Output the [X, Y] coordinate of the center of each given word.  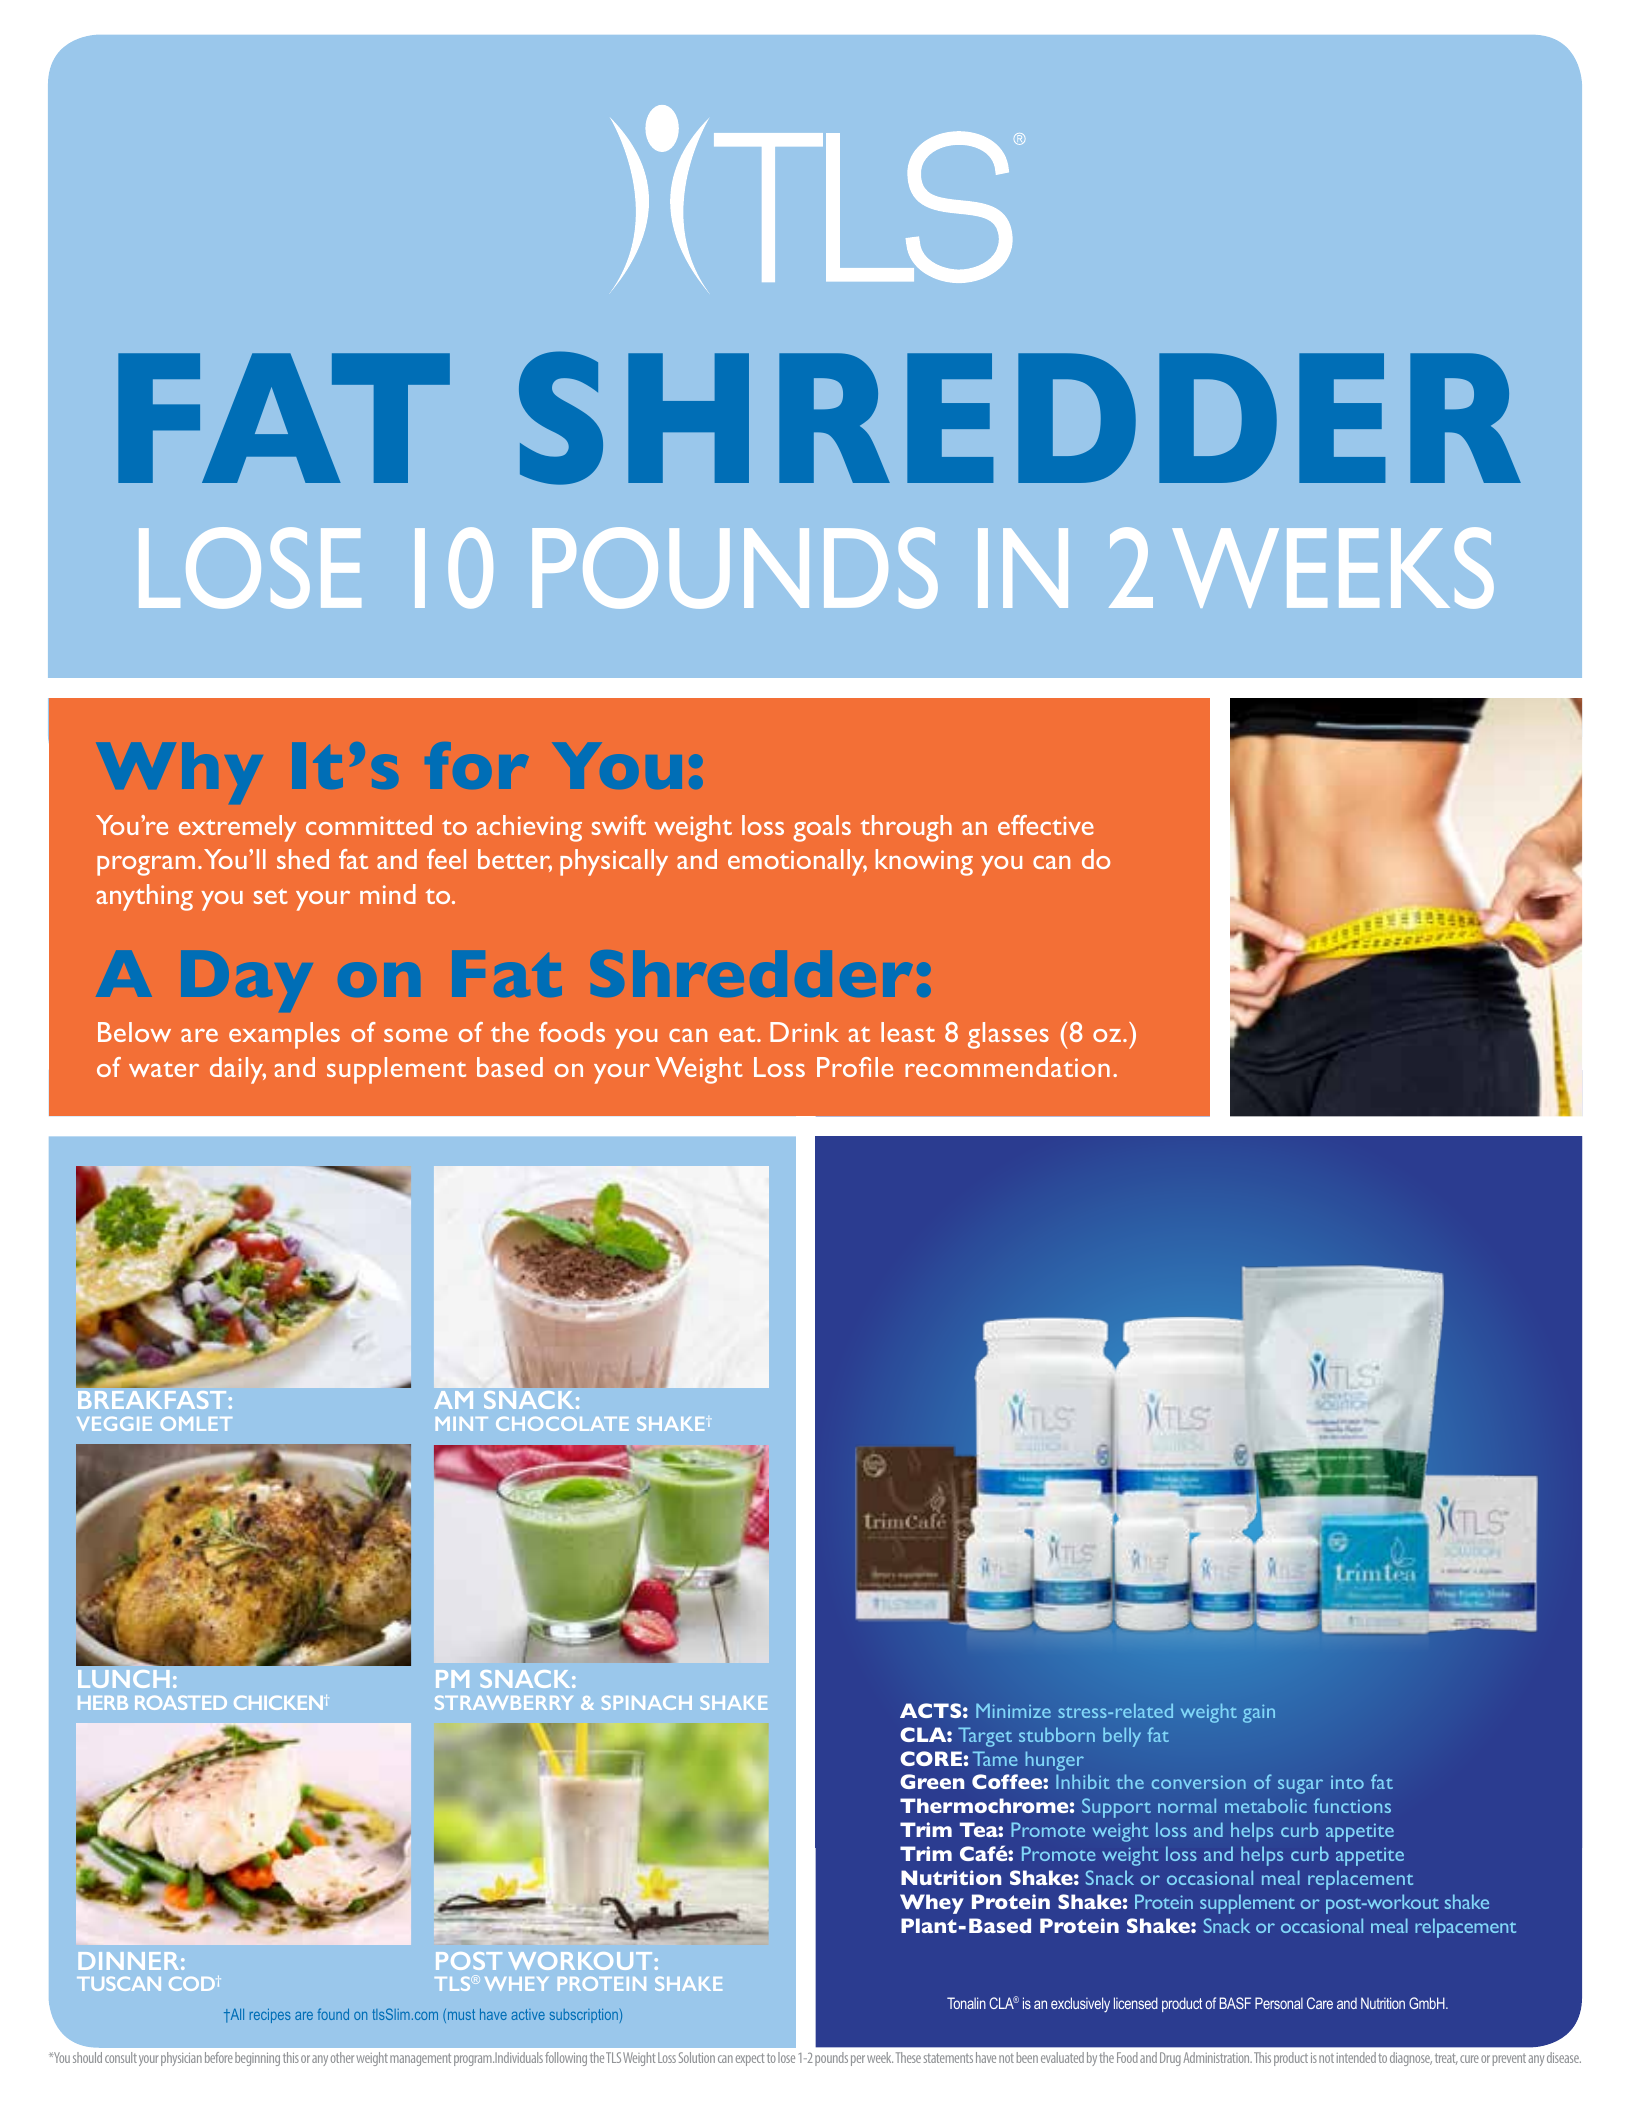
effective [1046, 825]
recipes [270, 2016]
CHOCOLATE [562, 1424]
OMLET [196, 1424]
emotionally [797, 862]
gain [1259, 1714]
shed [303, 859]
